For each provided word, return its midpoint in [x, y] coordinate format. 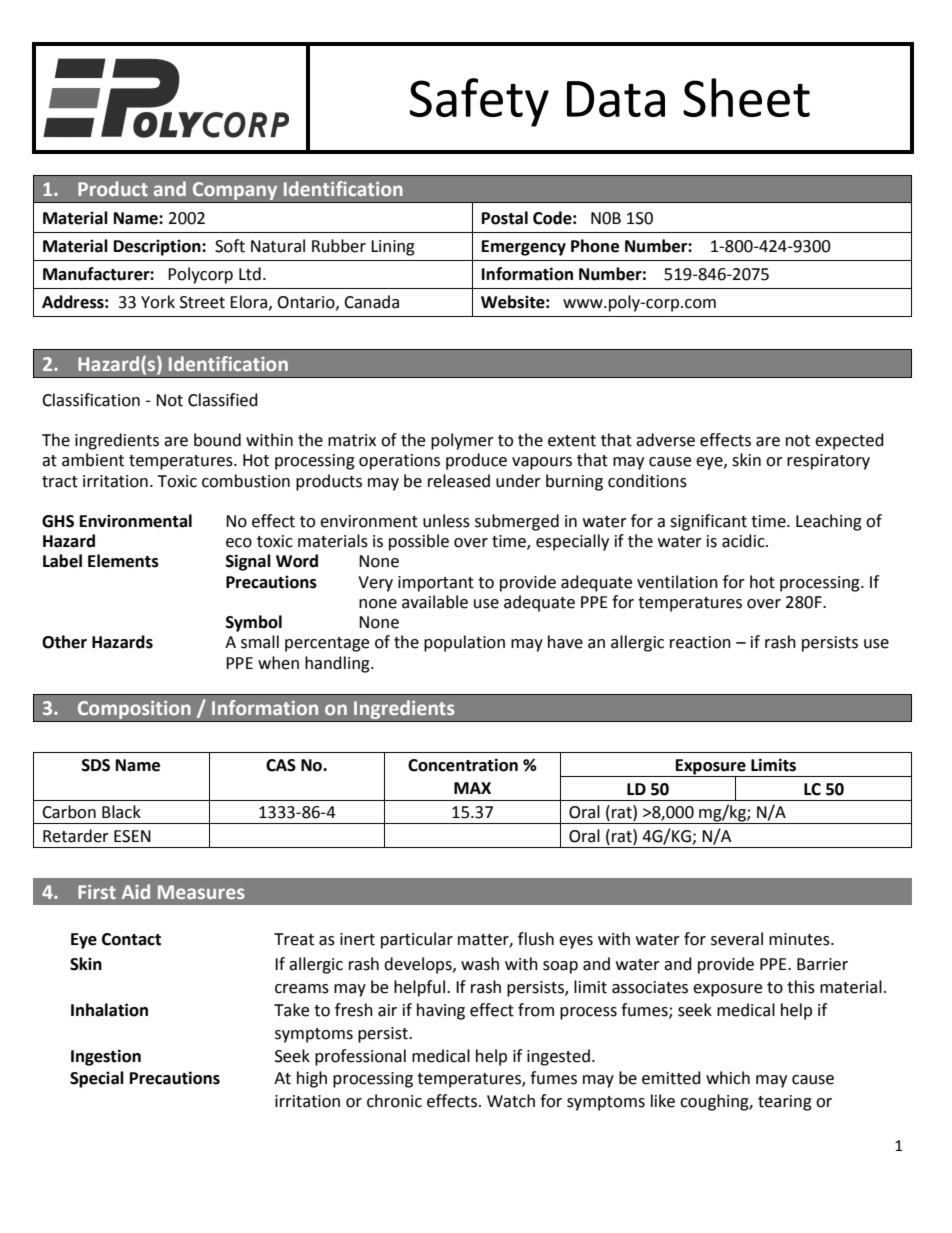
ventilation [677, 582]
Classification [91, 400]
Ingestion [106, 1057]
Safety [479, 102]
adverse [665, 440]
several [737, 939]
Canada [371, 302]
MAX [472, 788]
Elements [123, 561]
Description [158, 247]
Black [121, 812]
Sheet [746, 97]
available [435, 602]
